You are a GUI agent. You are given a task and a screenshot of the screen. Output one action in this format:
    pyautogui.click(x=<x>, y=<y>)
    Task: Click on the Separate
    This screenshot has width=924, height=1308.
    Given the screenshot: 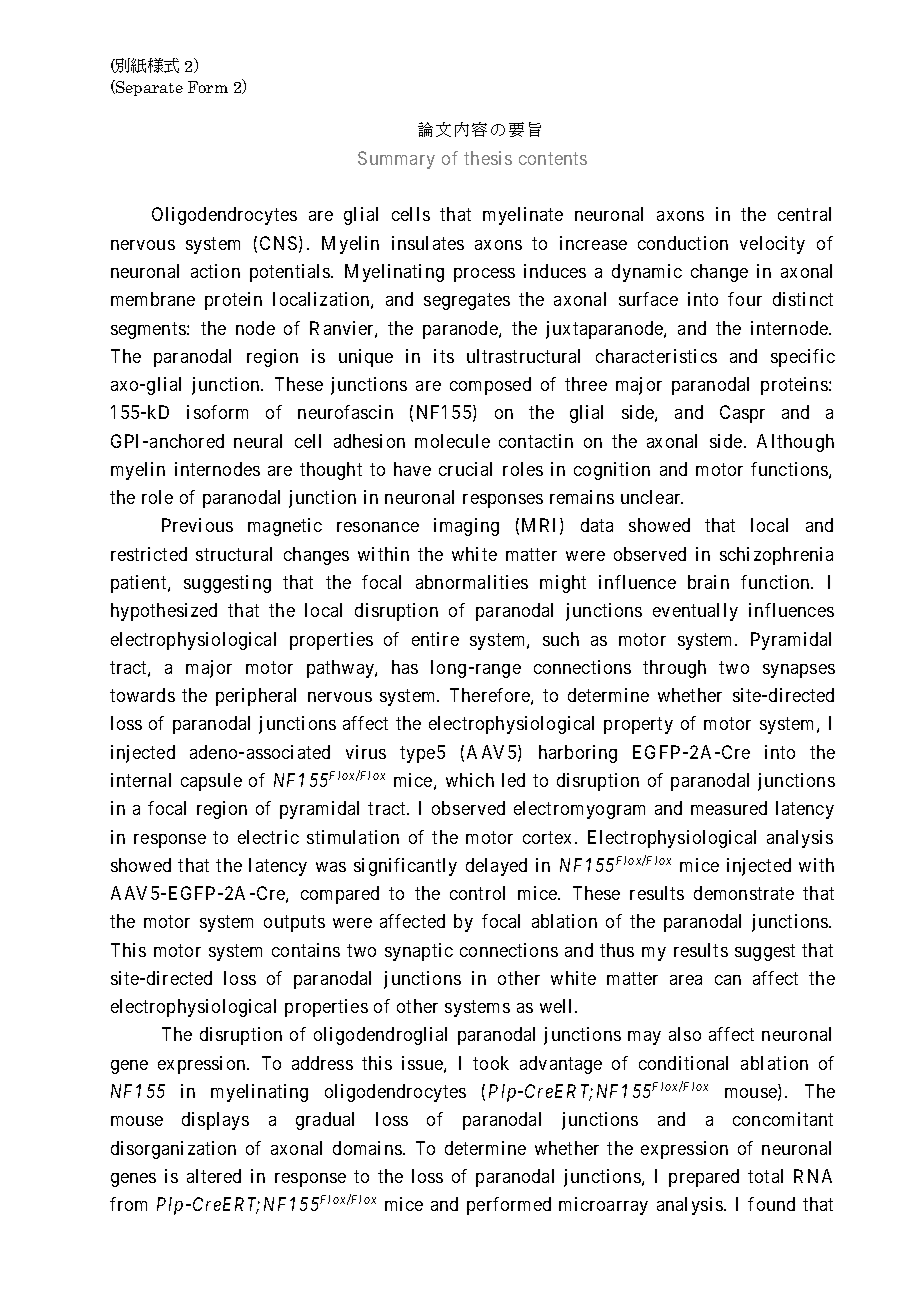 What is the action you would take?
    pyautogui.click(x=148, y=88)
